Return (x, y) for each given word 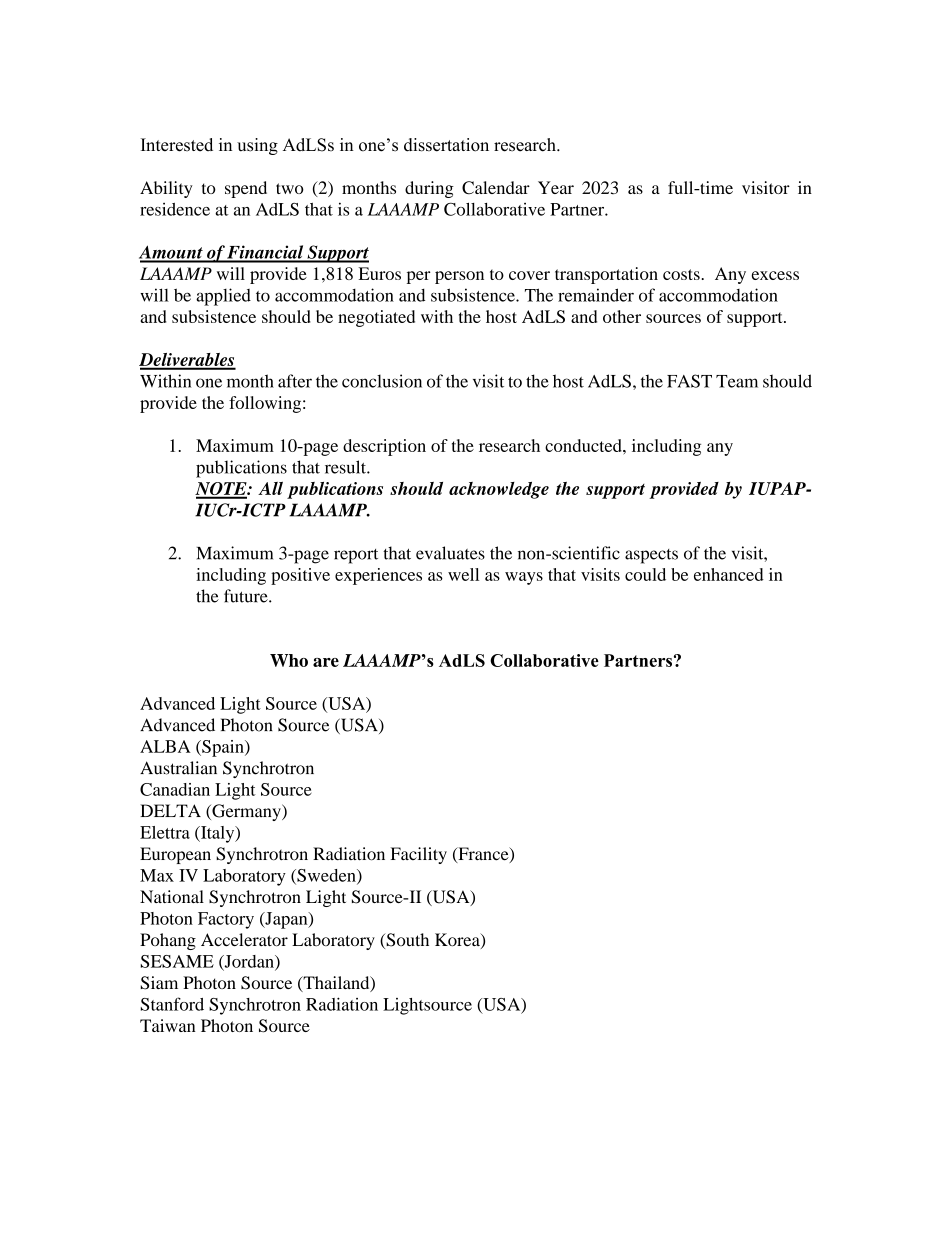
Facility (419, 855)
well (463, 574)
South (406, 941)
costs (682, 274)
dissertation (446, 145)
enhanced (729, 574)
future (247, 596)
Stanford (172, 1004)
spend (246, 189)
